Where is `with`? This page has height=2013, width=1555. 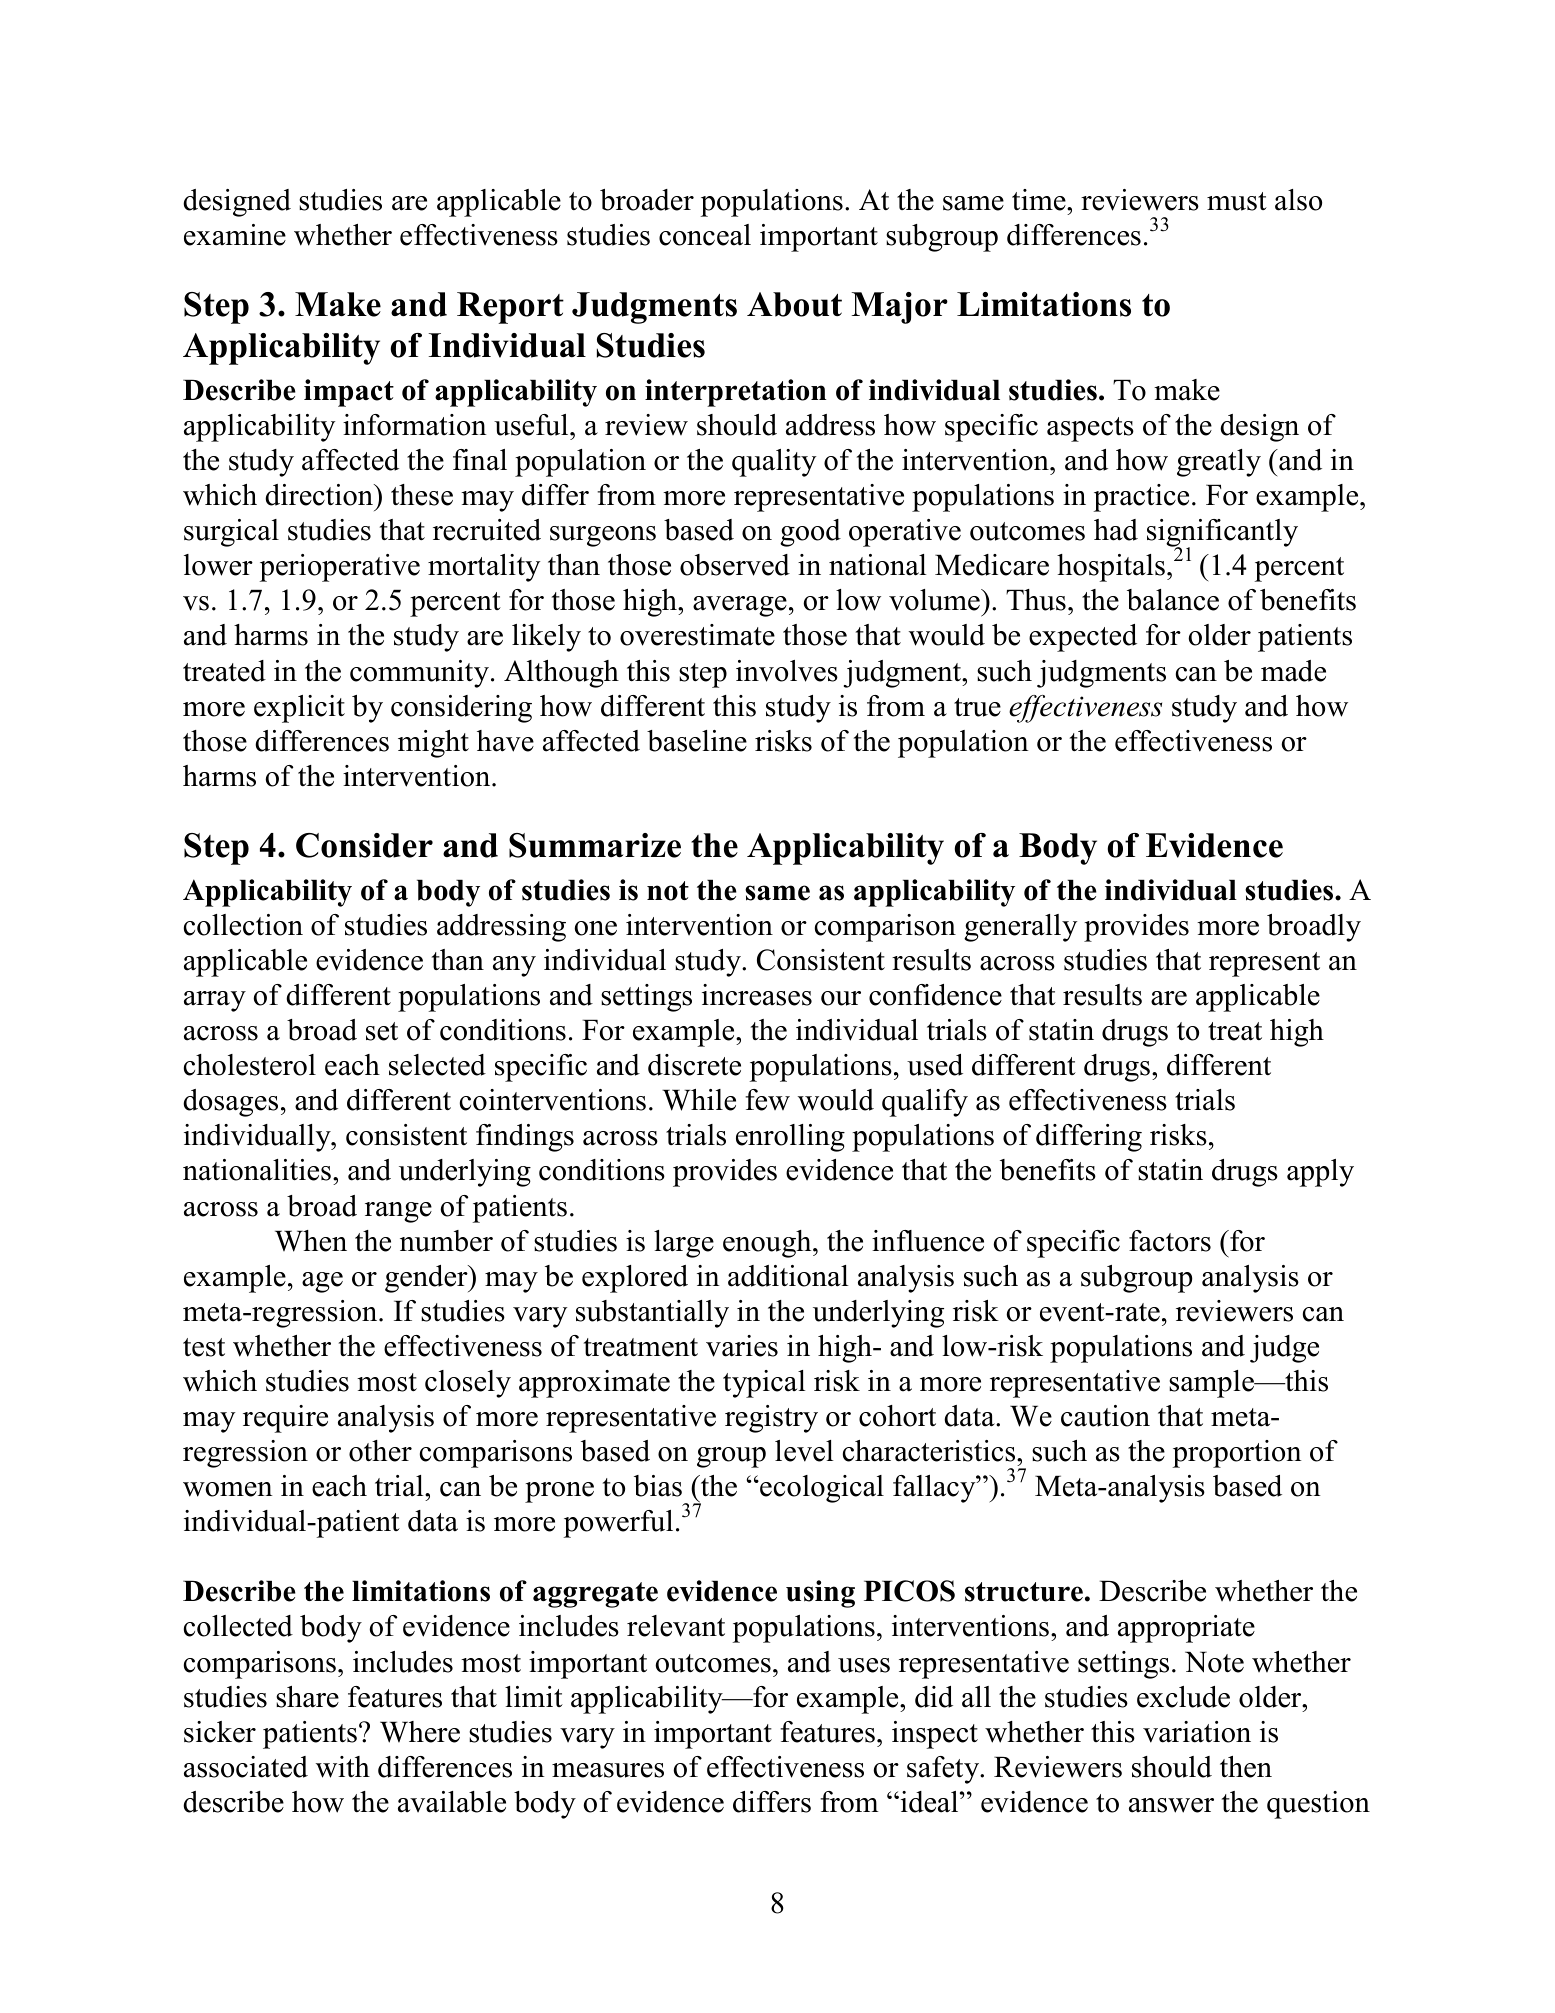 with is located at coordinates (343, 1767).
